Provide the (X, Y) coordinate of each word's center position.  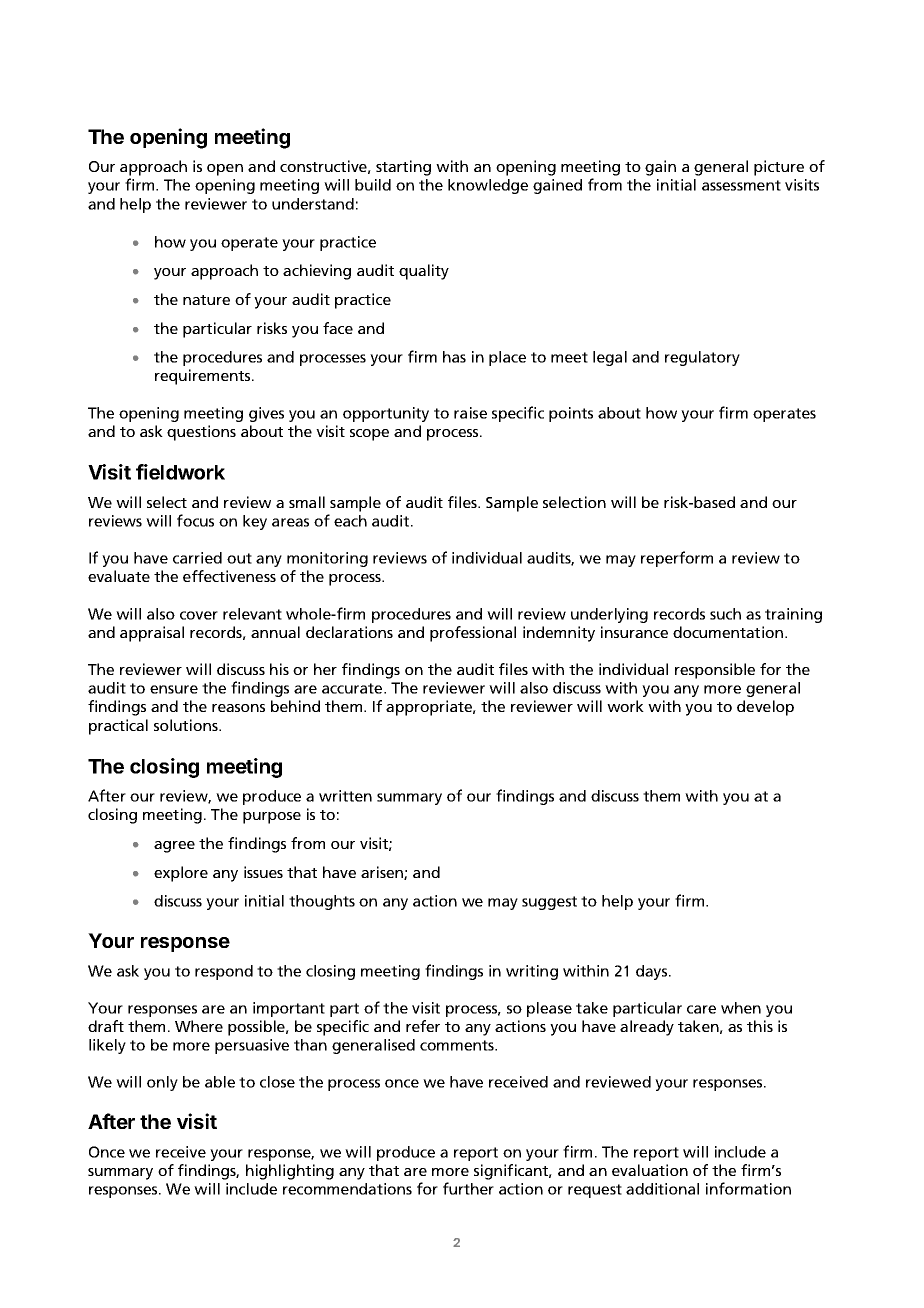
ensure (174, 689)
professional (473, 634)
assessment (741, 185)
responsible (715, 671)
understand (313, 204)
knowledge (488, 186)
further (468, 1188)
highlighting (290, 1172)
